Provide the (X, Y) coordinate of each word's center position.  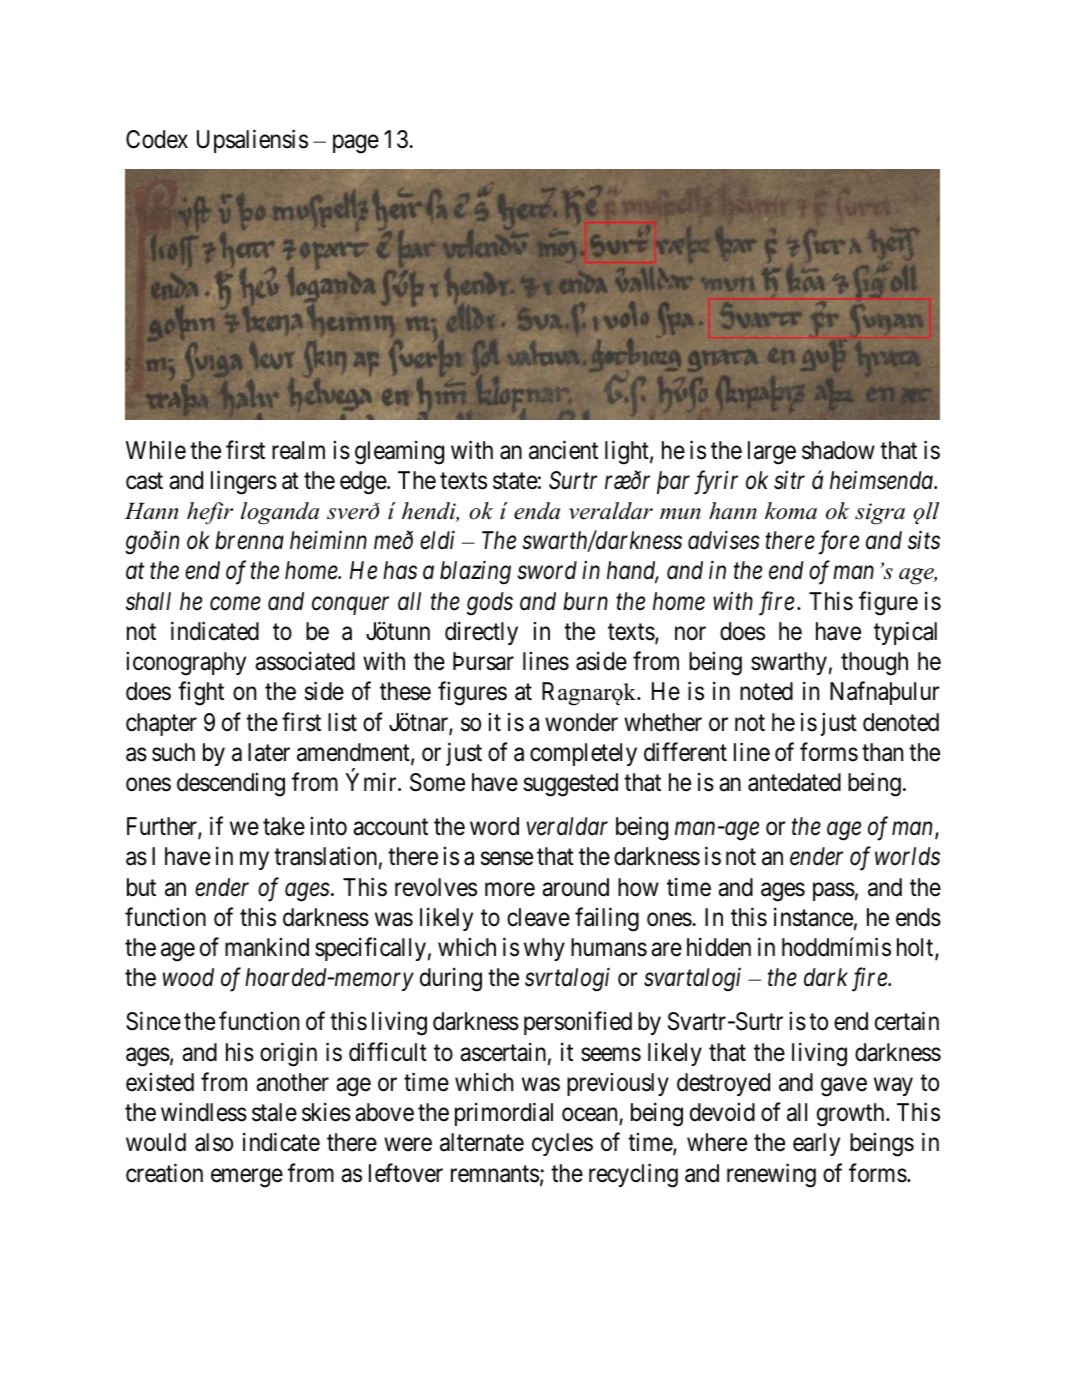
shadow (838, 450)
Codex (157, 139)
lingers (244, 482)
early (816, 1144)
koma (791, 511)
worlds (907, 856)
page (356, 144)
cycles (562, 1144)
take (284, 826)
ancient (563, 450)
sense (507, 859)
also (214, 1142)
